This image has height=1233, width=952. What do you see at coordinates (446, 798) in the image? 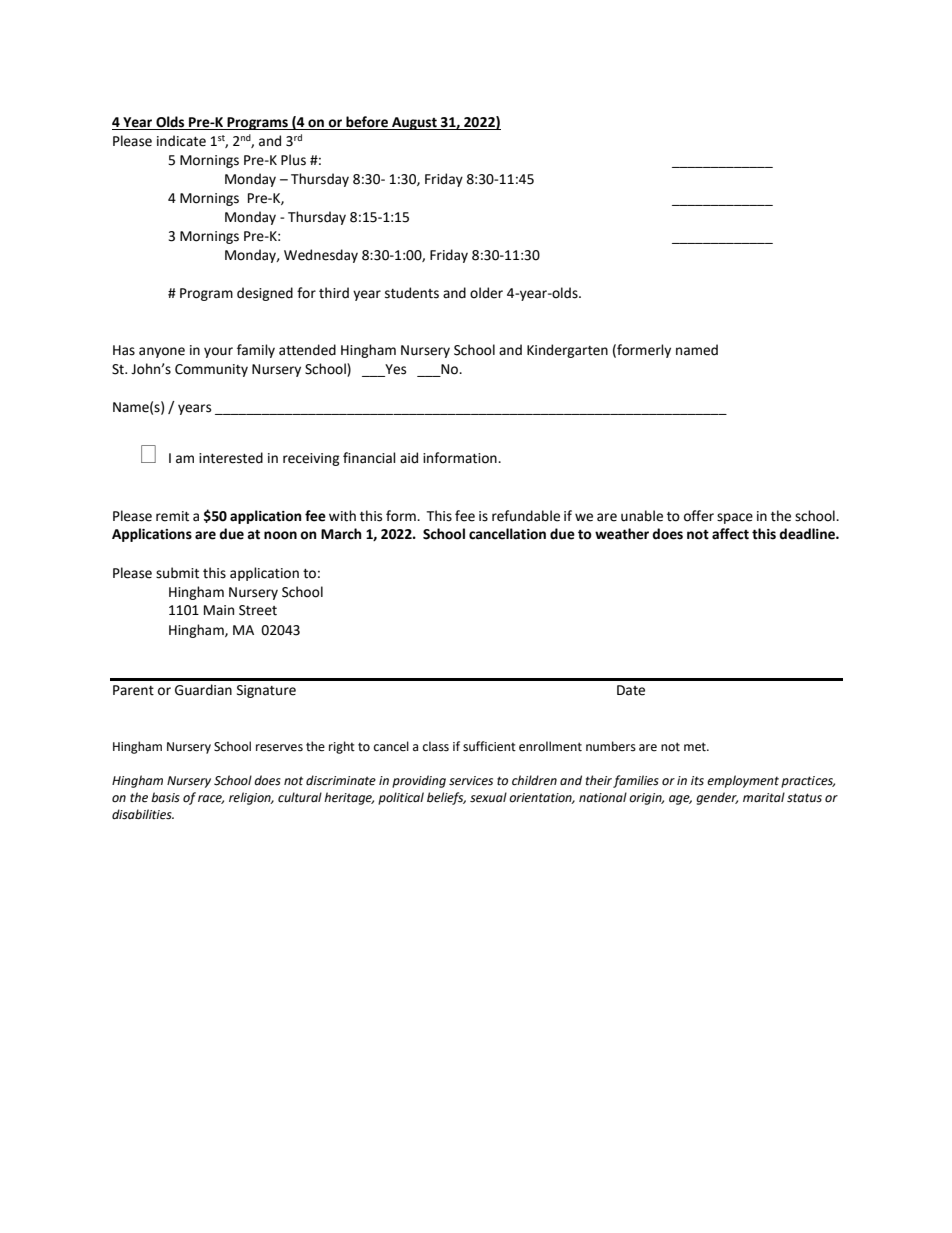
I see `beliefs` at bounding box center [446, 798].
